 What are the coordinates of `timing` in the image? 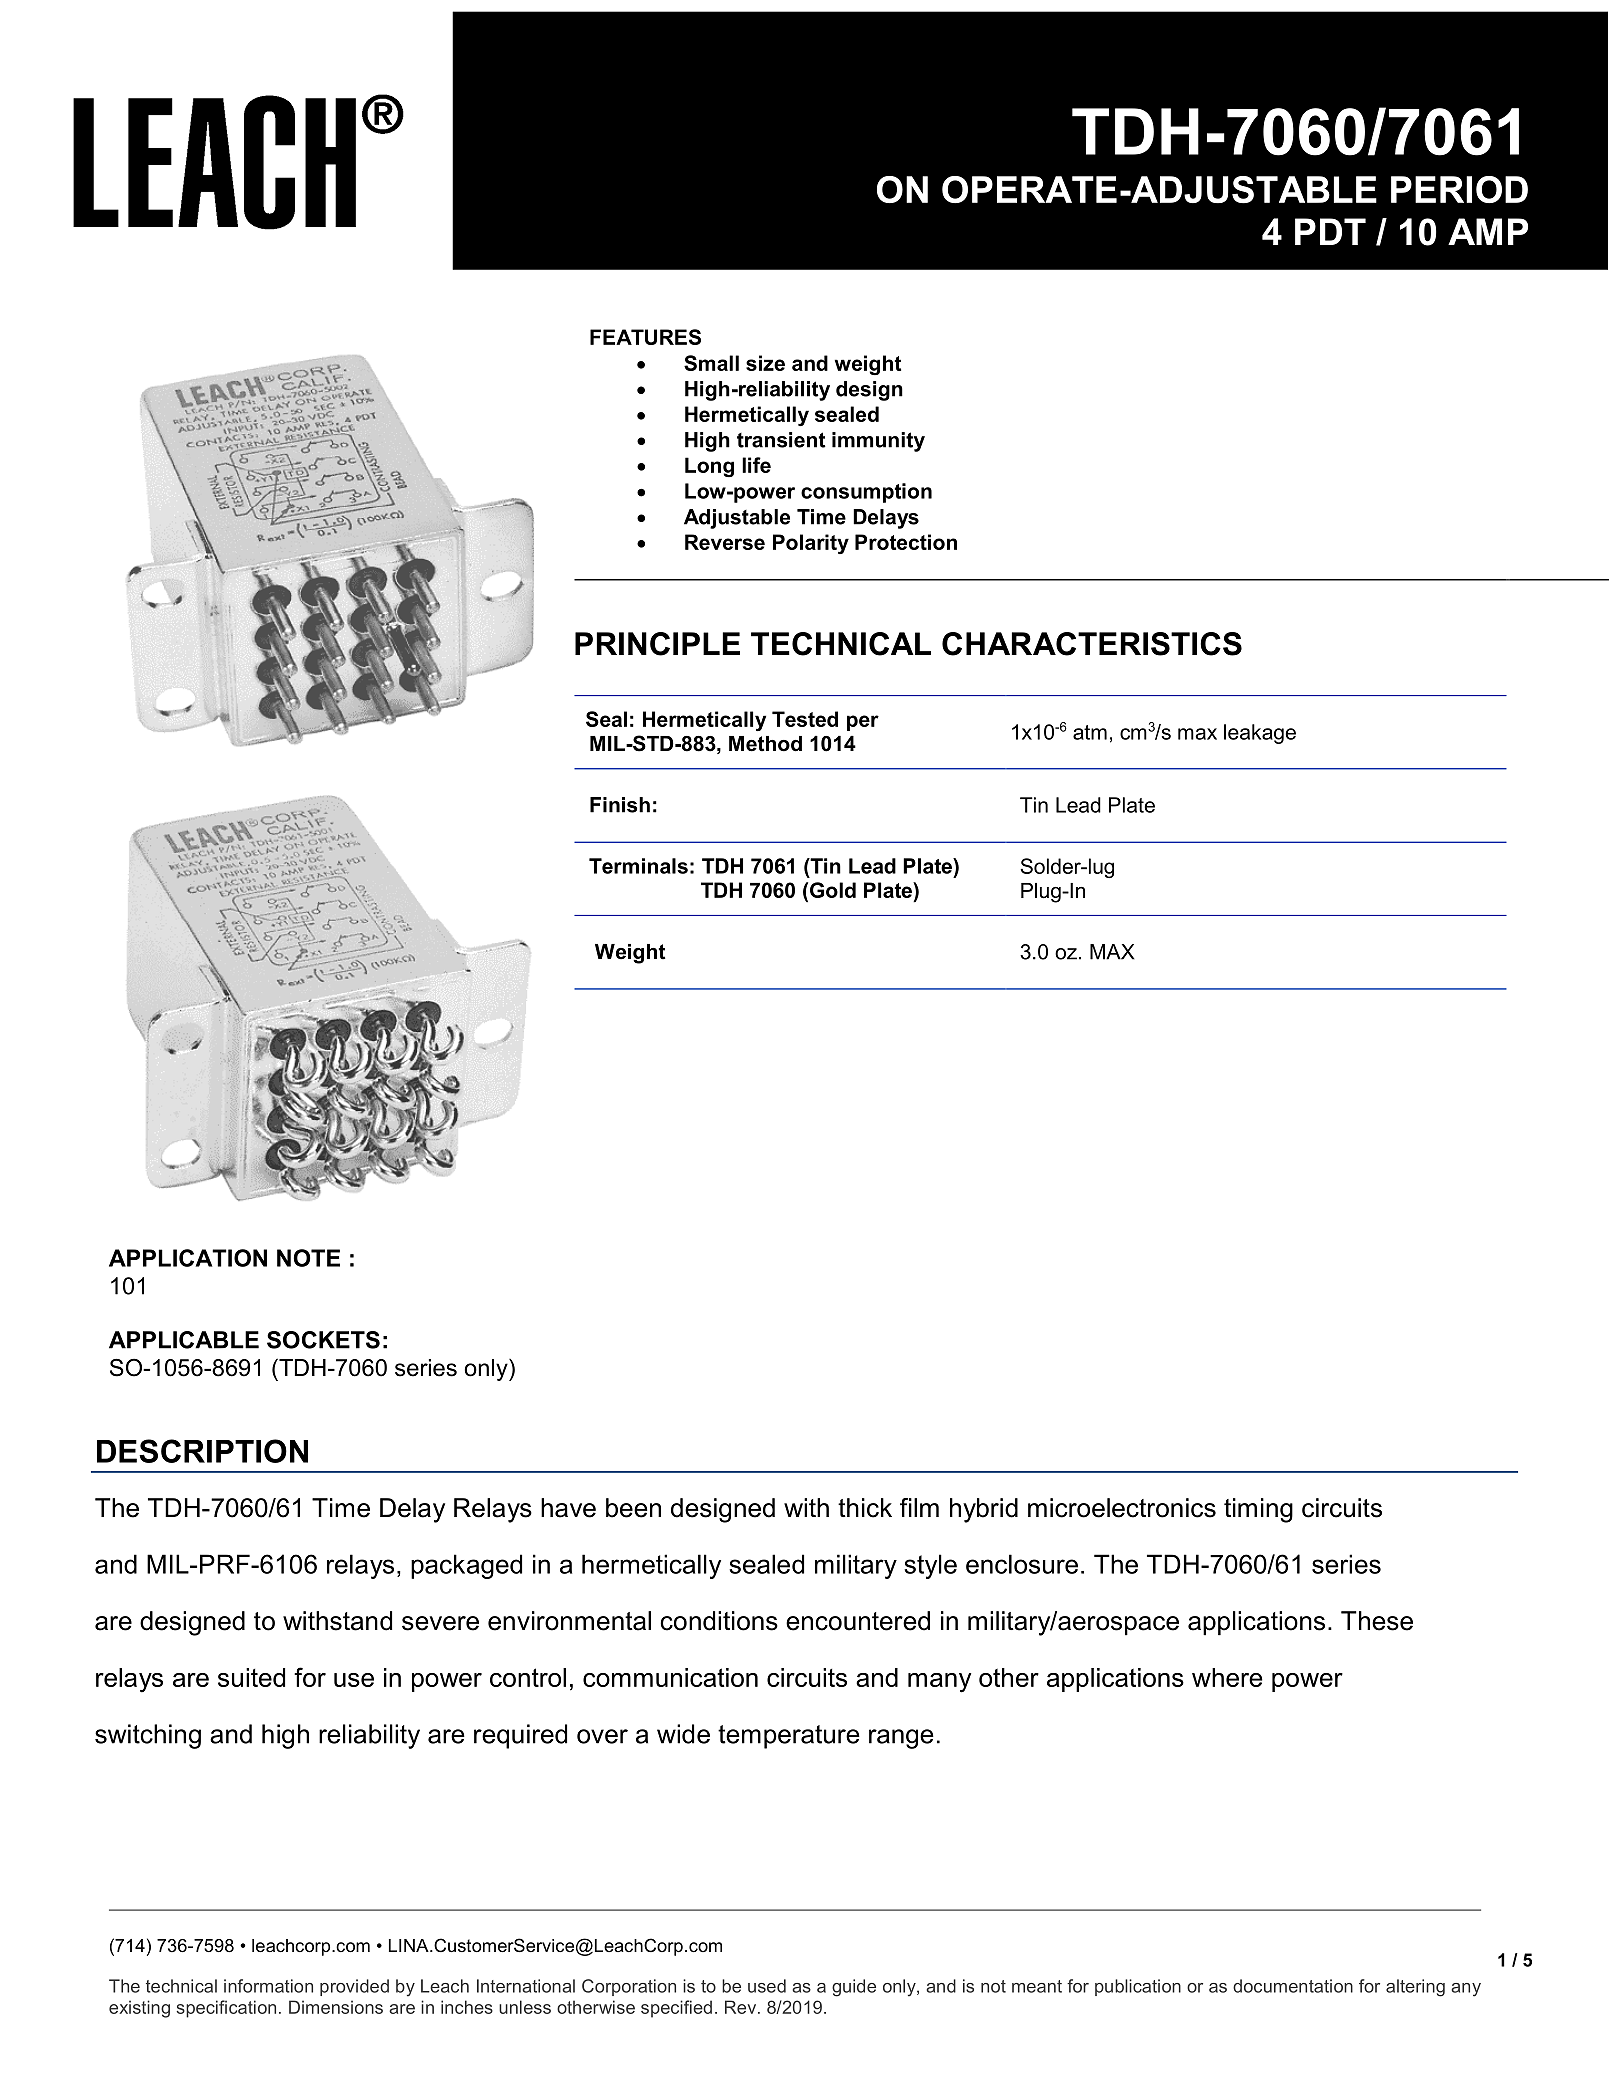 It's located at (1258, 1510).
